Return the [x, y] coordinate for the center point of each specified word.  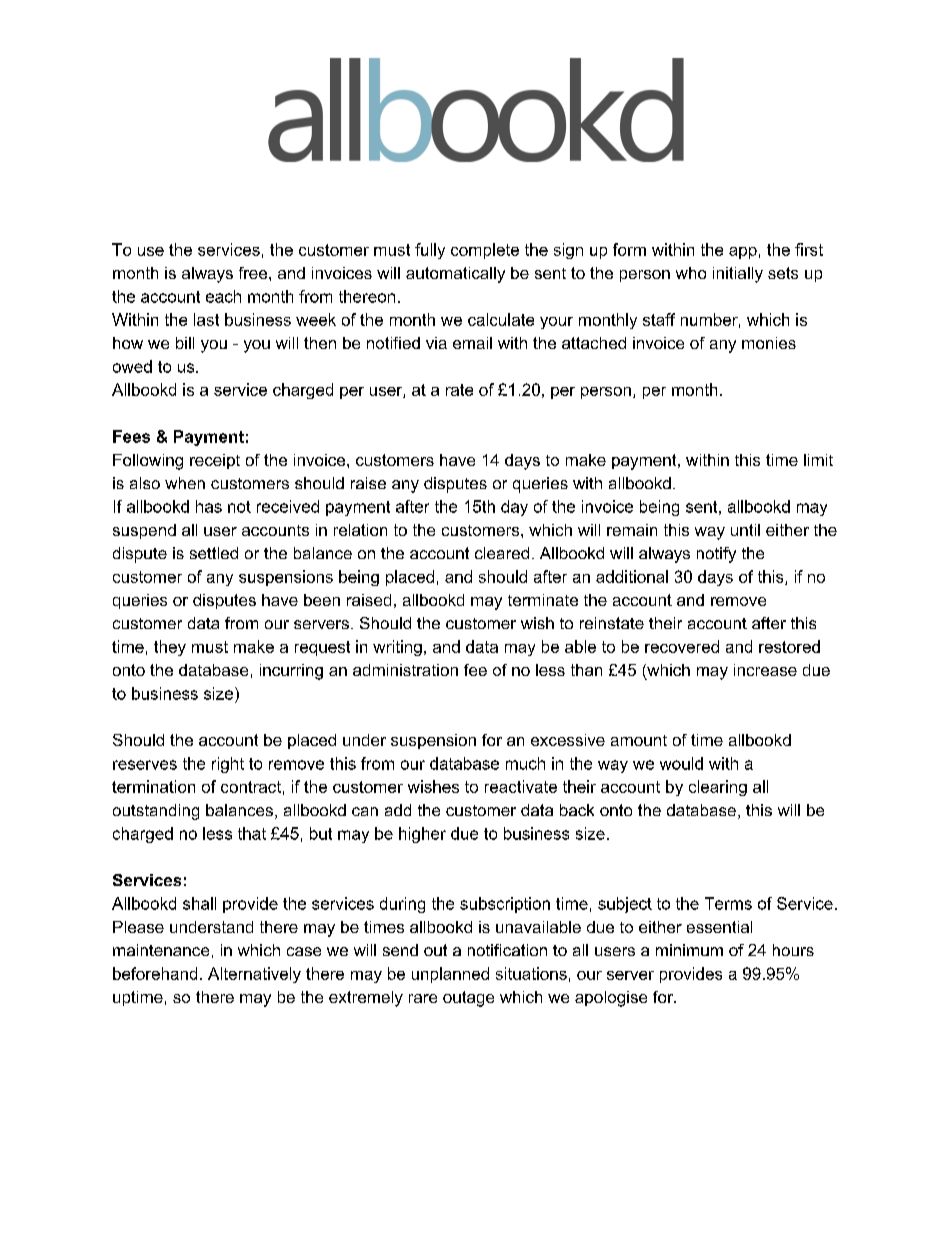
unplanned [450, 975]
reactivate [521, 786]
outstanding [156, 812]
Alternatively [254, 975]
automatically [455, 275]
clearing [718, 788]
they [170, 648]
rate [459, 390]
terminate [543, 600]
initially [738, 275]
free [254, 273]
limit [818, 460]
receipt [215, 461]
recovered [682, 646]
